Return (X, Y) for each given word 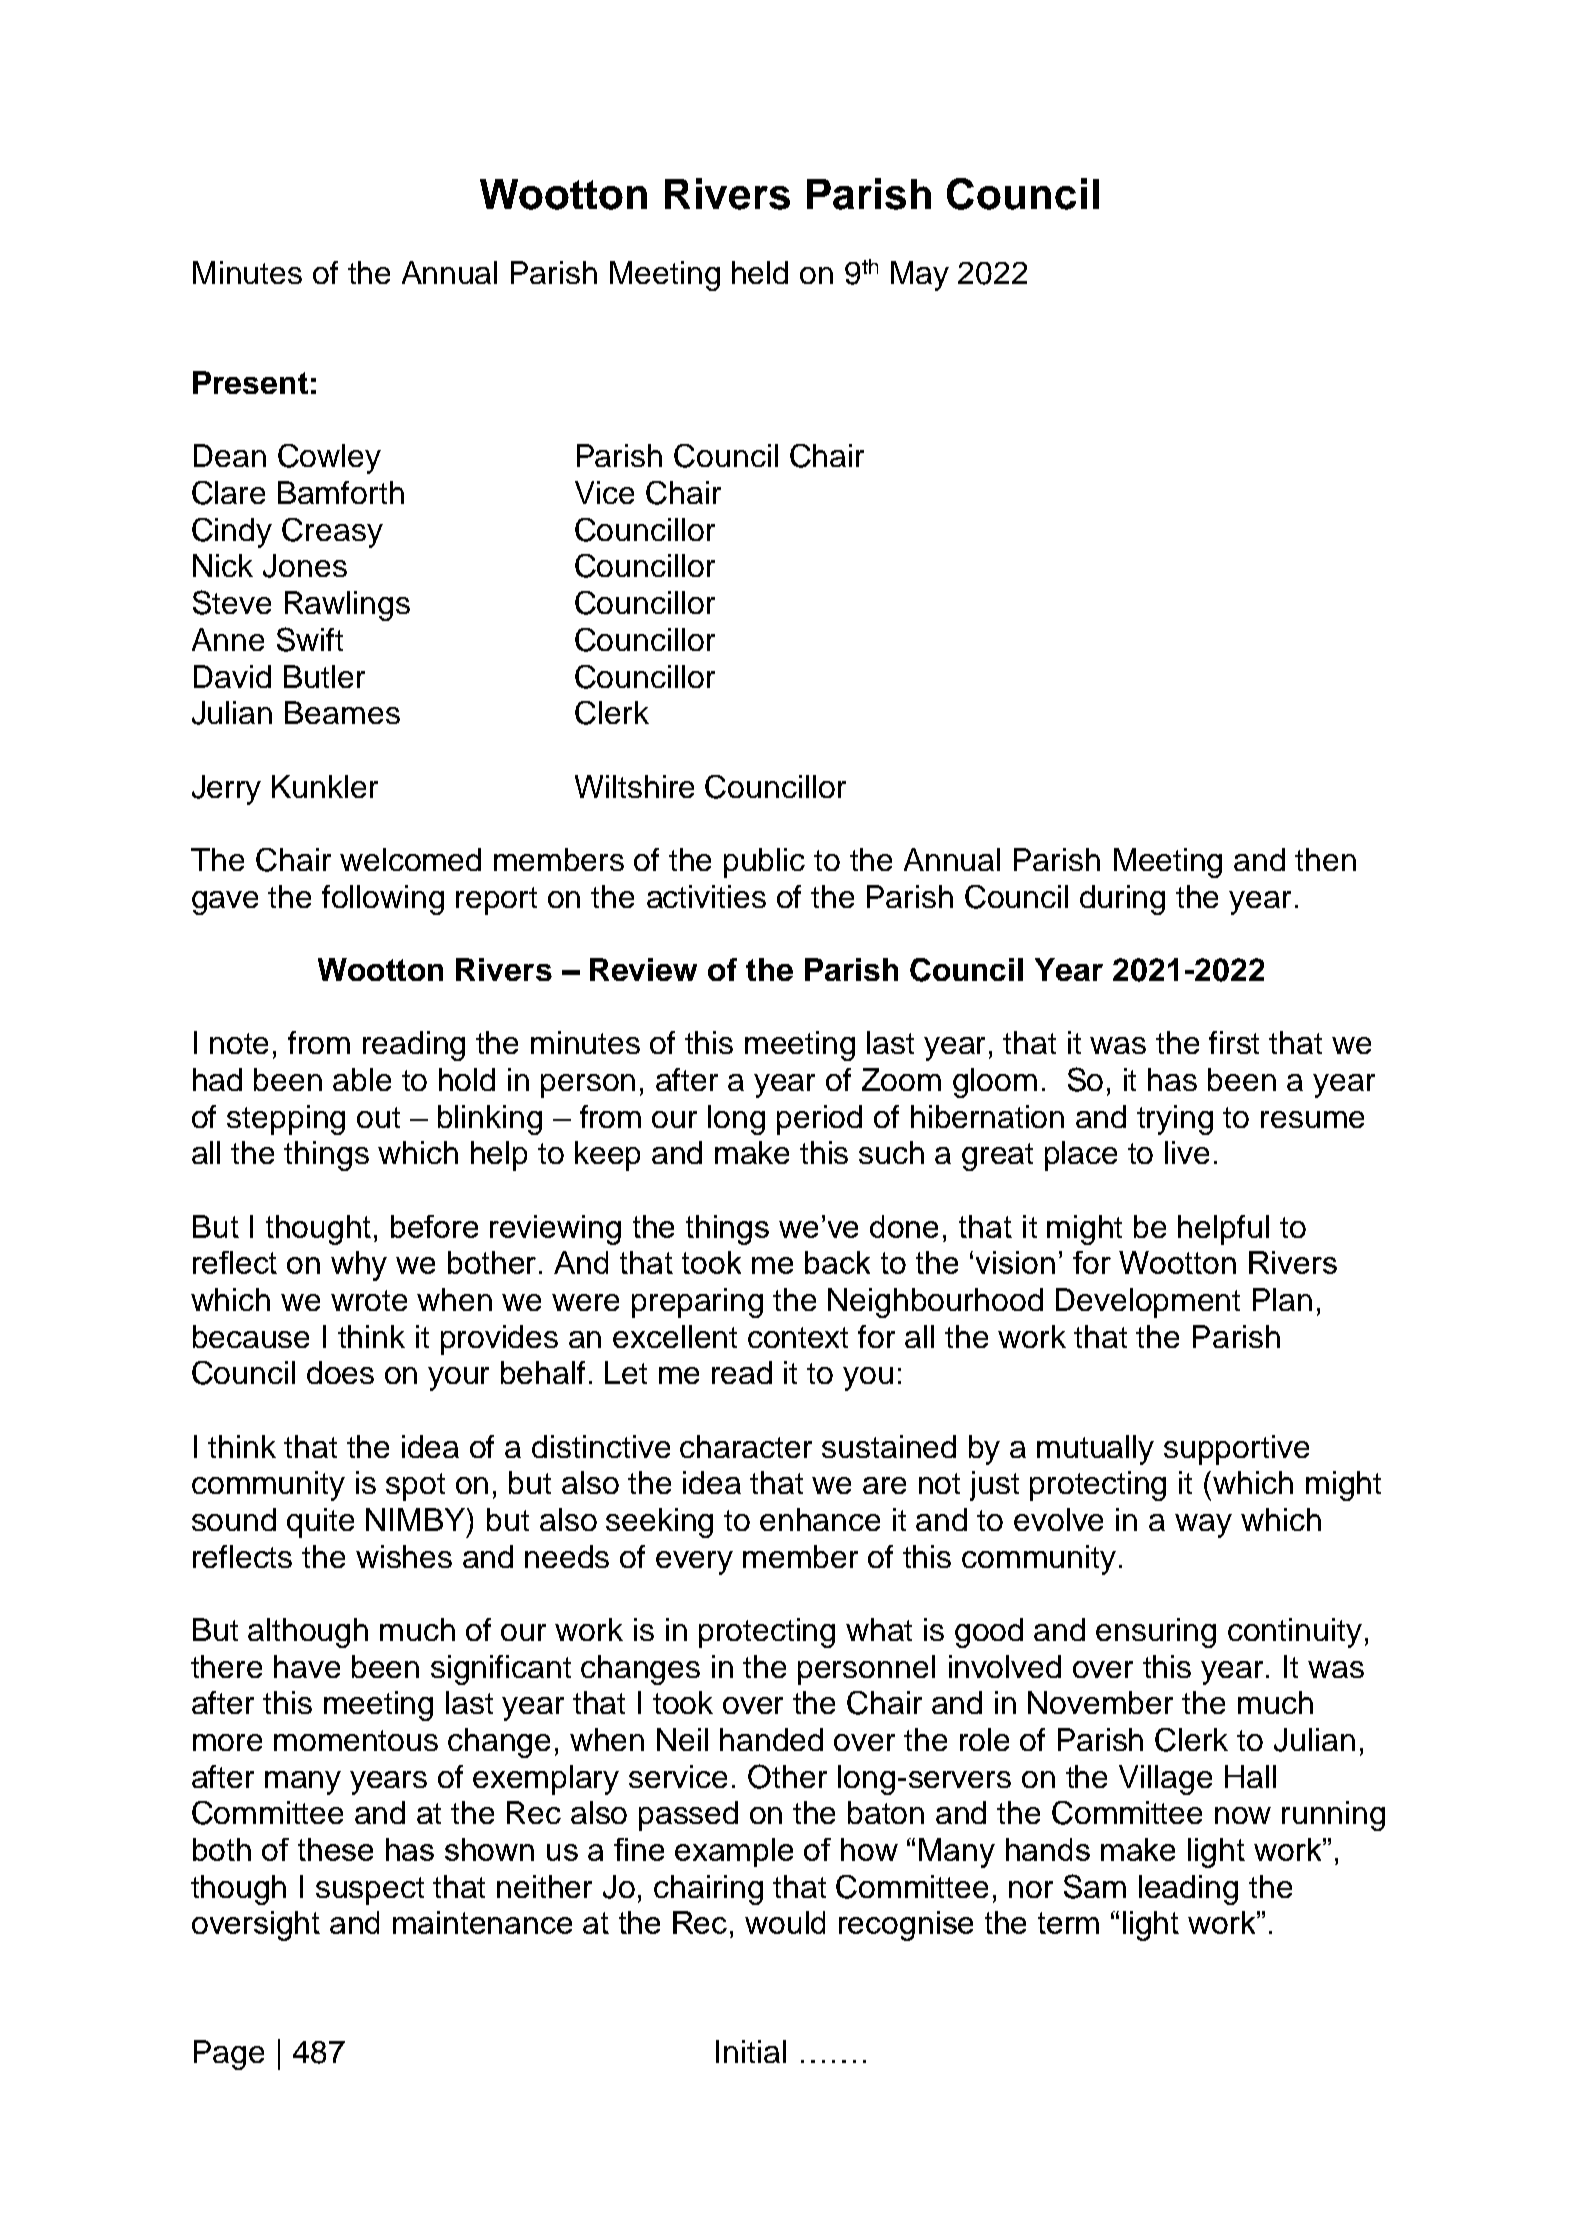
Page (229, 2055)
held (760, 272)
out (378, 1117)
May (920, 276)
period (819, 1120)
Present (250, 382)
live (1187, 1152)
